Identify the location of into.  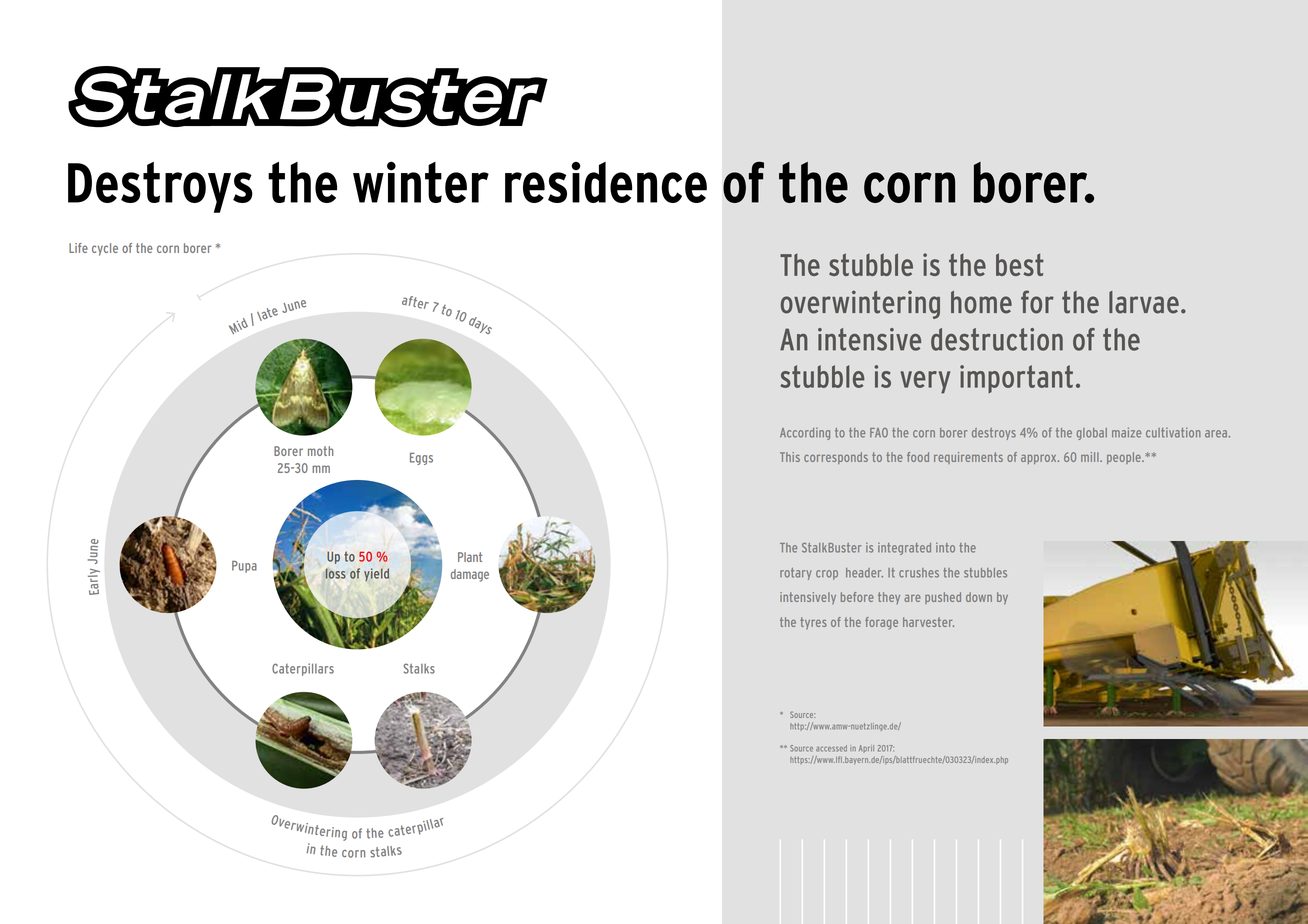
(945, 548).
